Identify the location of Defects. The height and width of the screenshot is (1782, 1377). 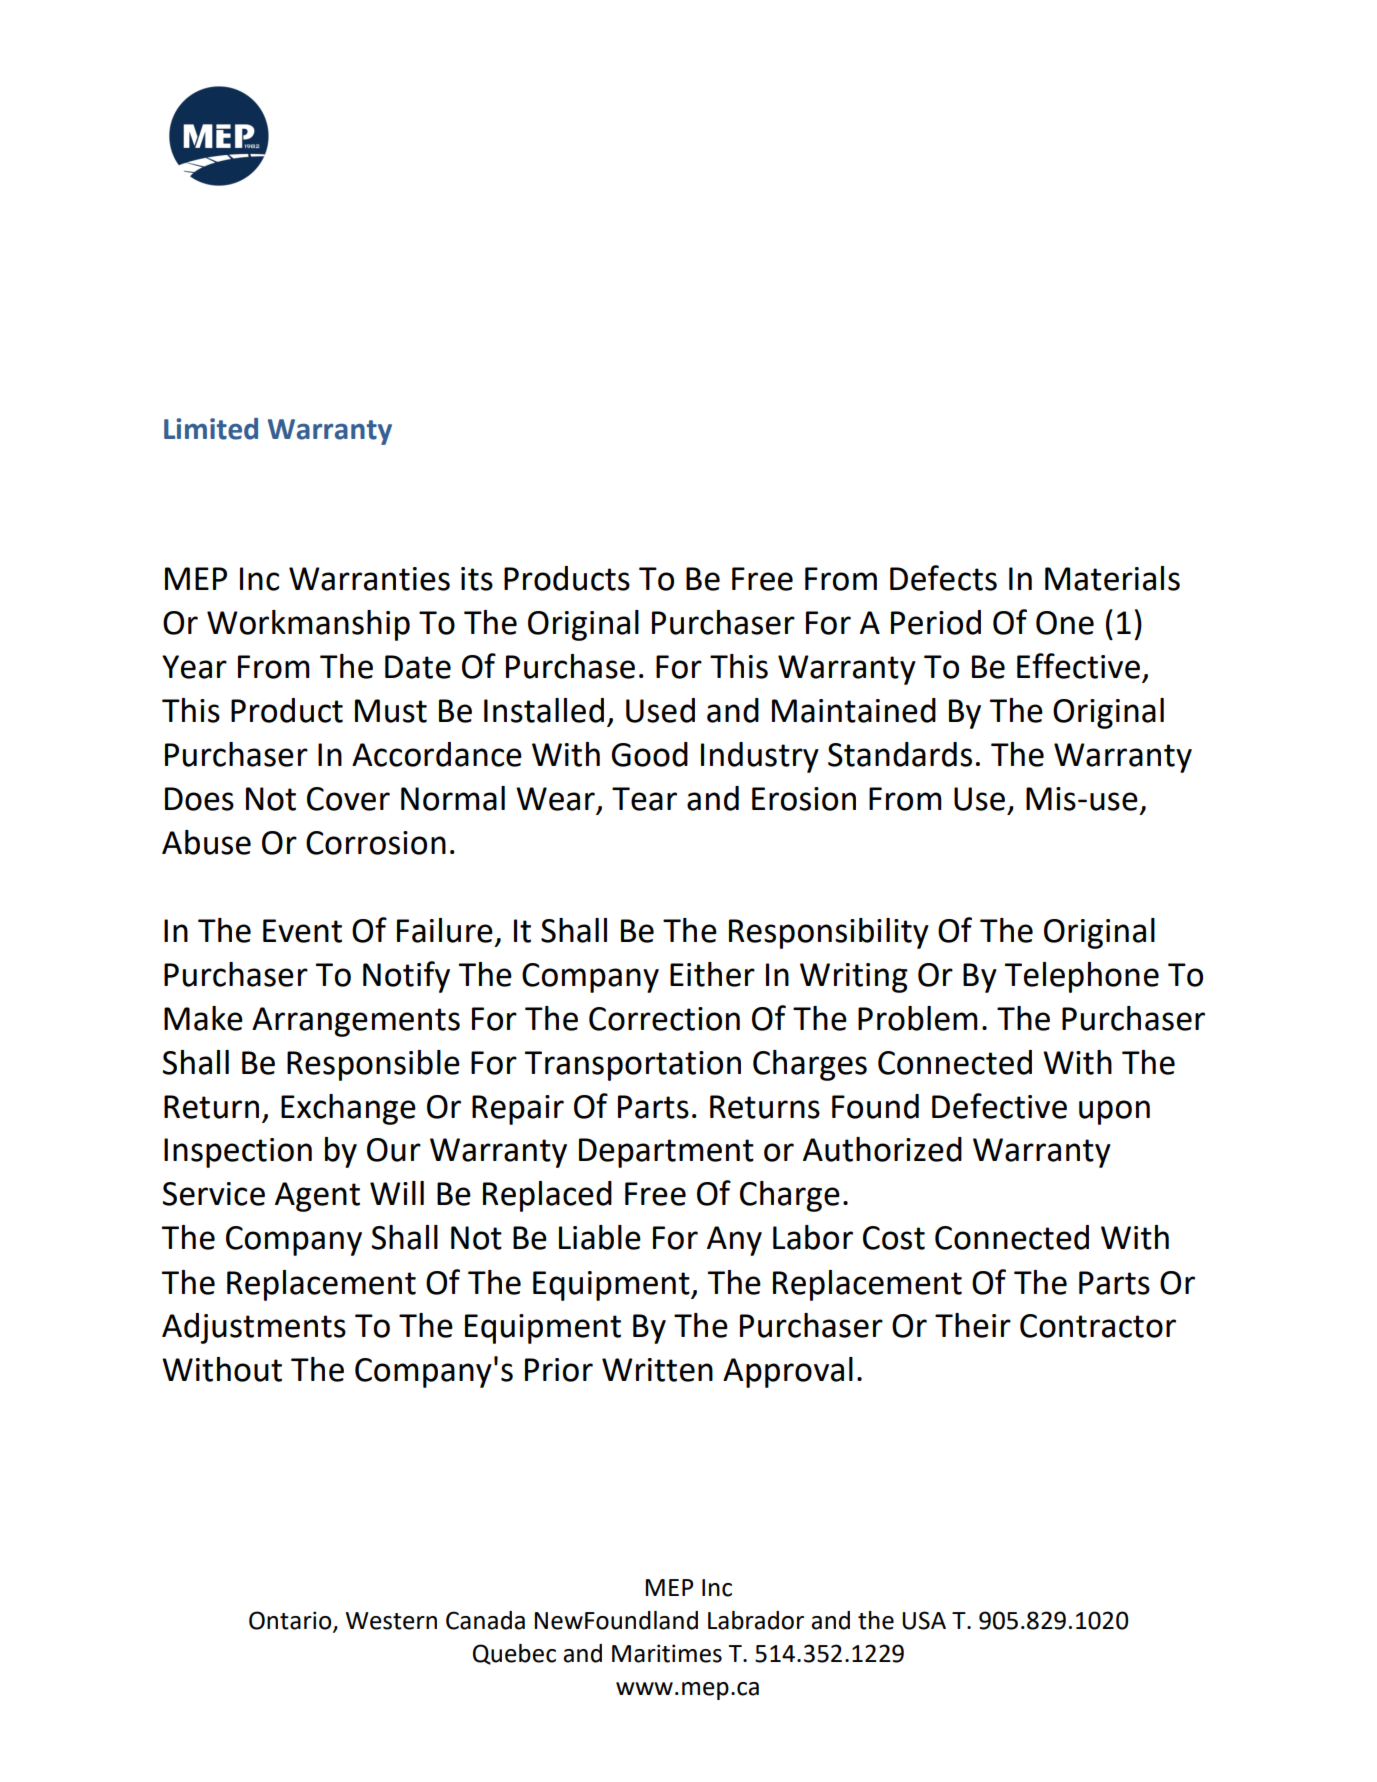
(943, 578).
